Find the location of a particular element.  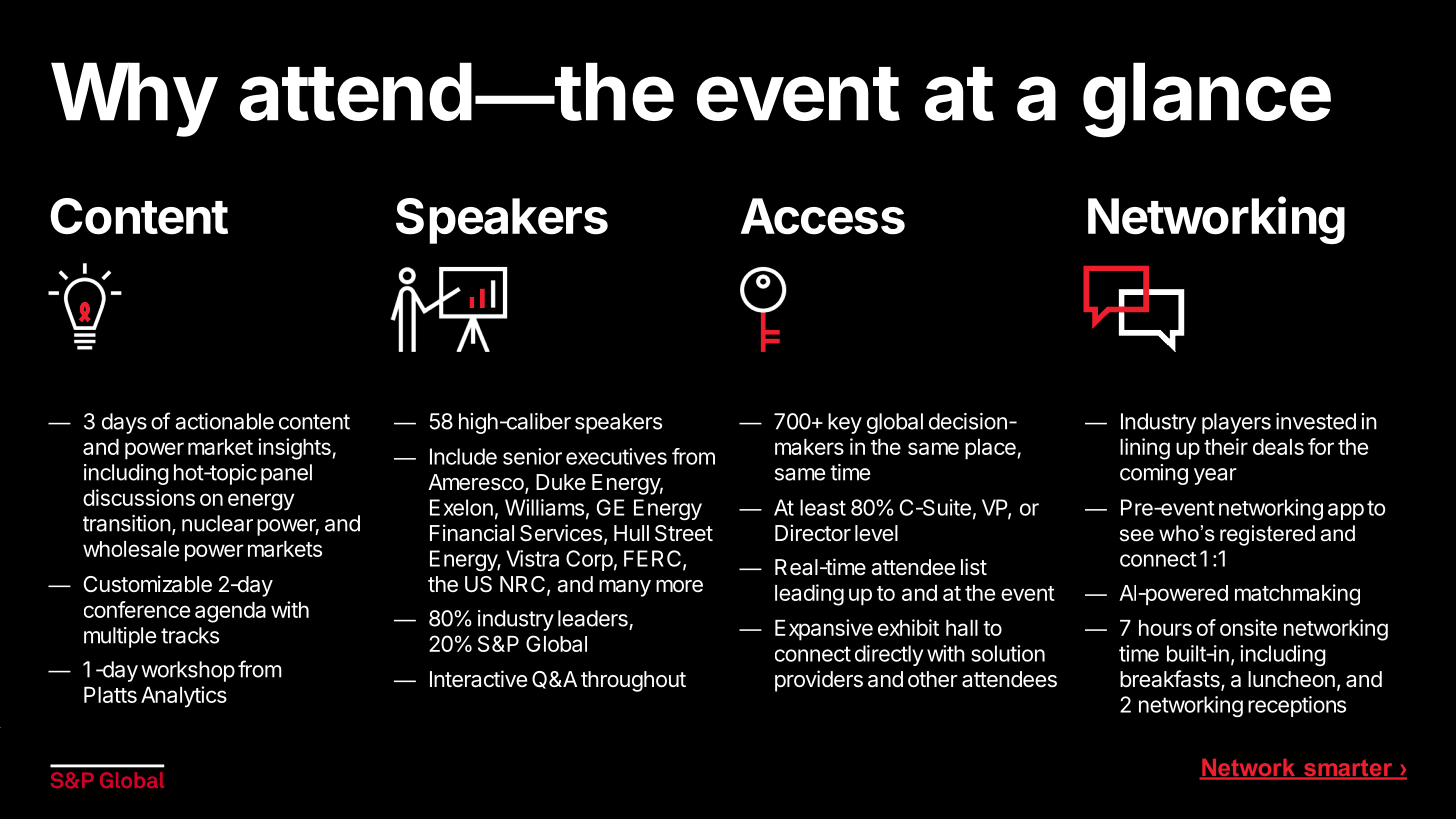

providers is located at coordinates (819, 681).
